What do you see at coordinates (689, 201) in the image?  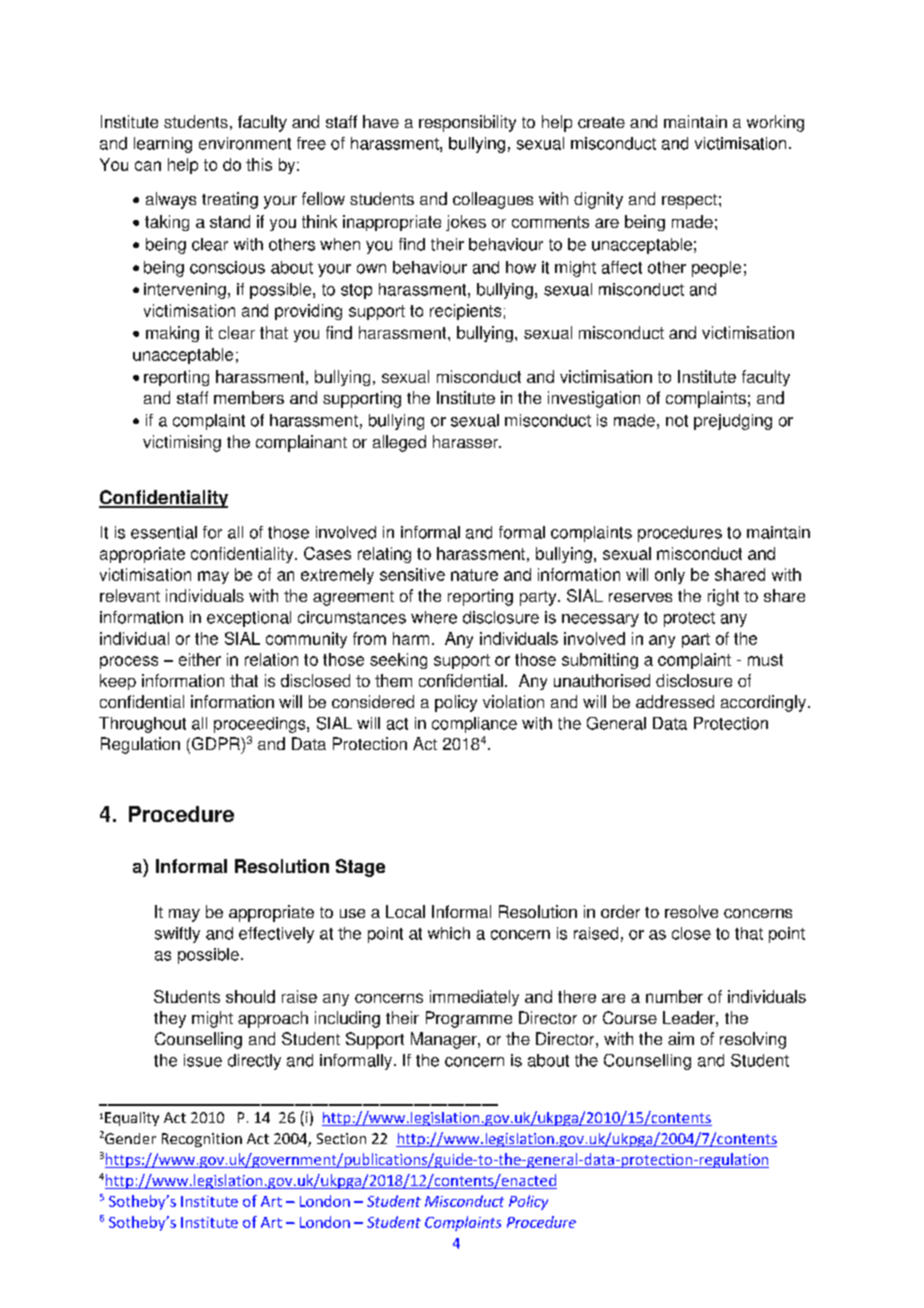 I see `respect` at bounding box center [689, 201].
